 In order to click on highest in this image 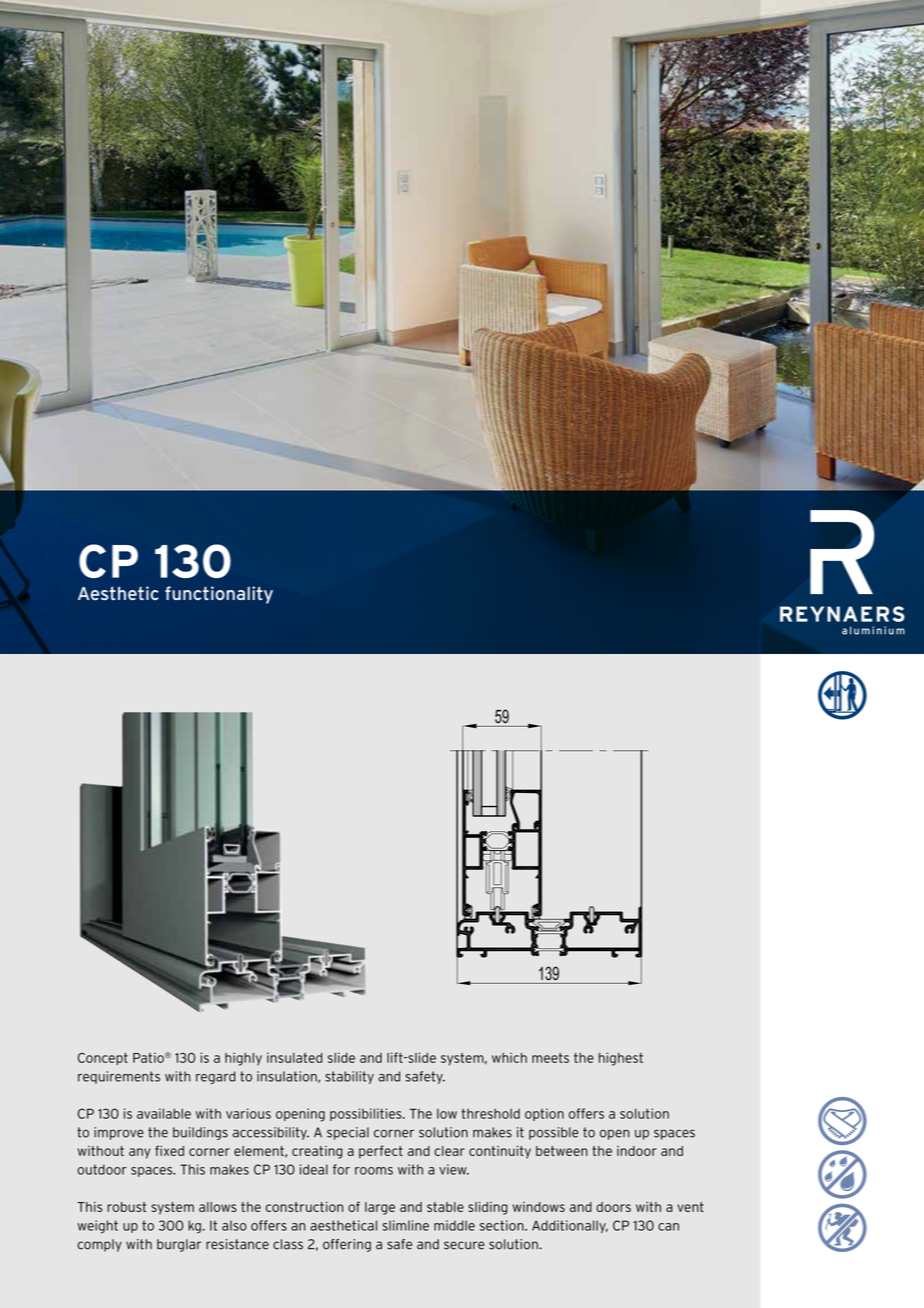, I will do `click(621, 1059)`.
